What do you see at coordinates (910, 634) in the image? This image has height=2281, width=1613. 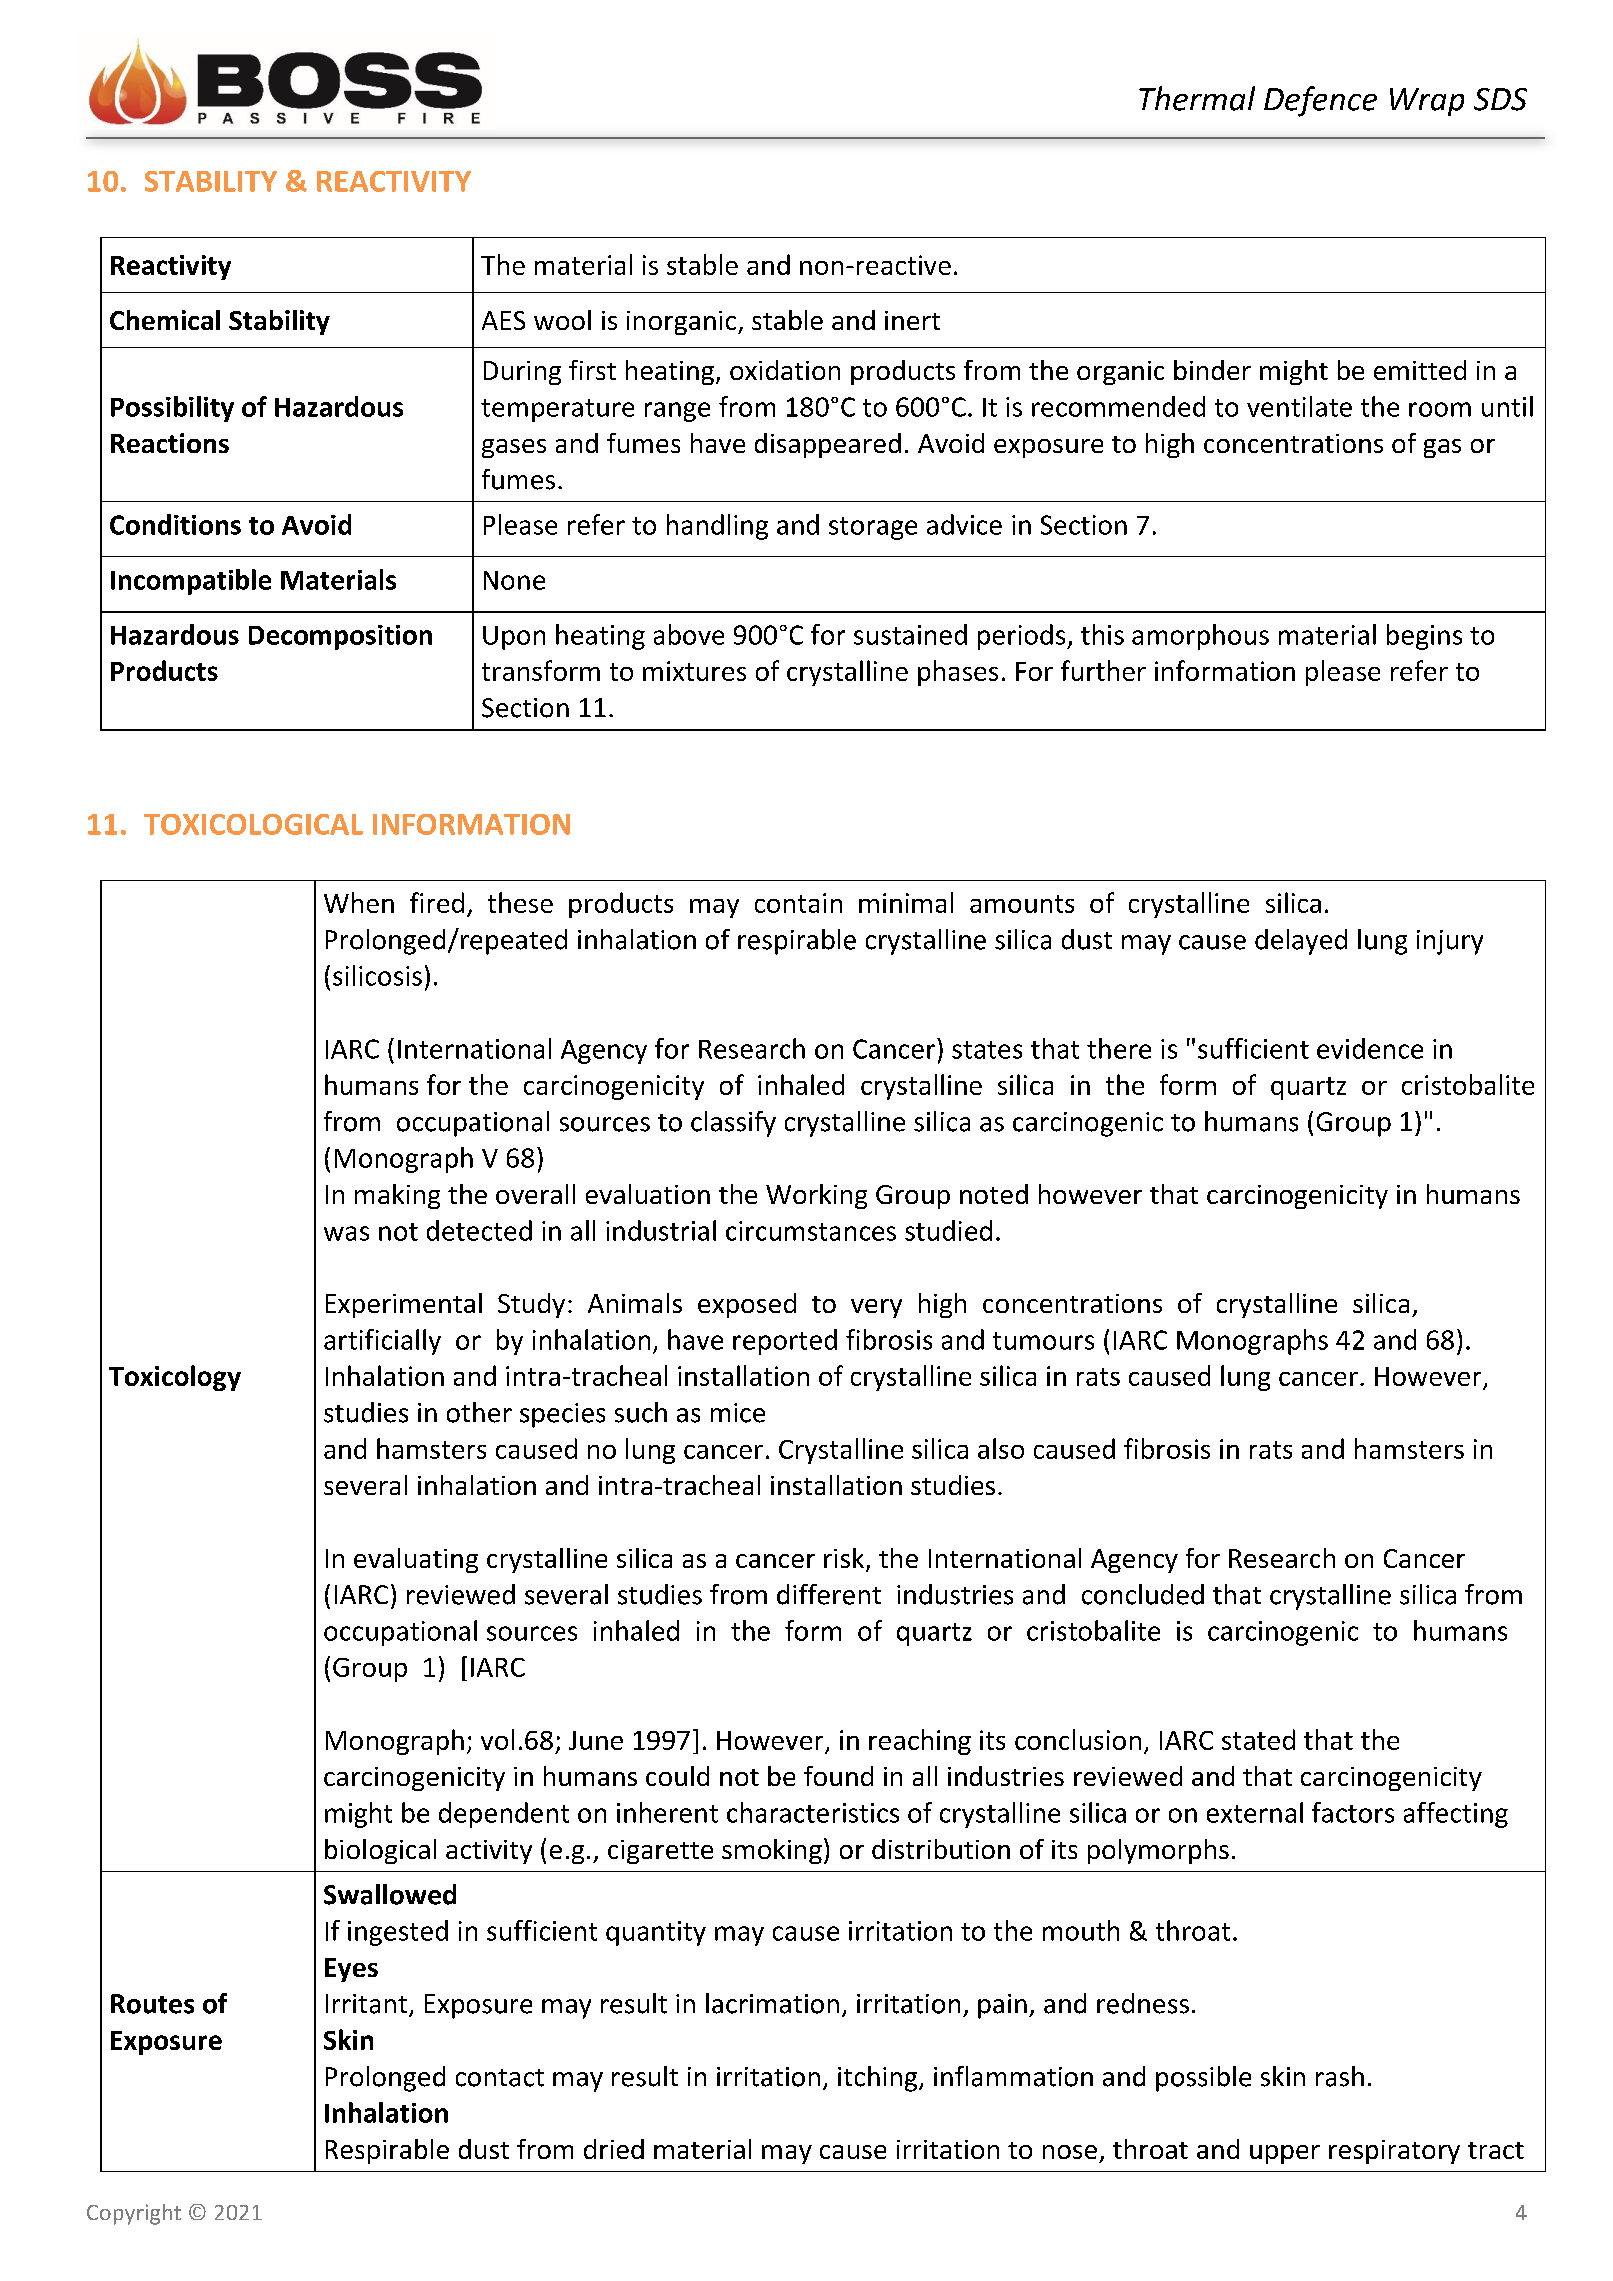 I see `sustained` at bounding box center [910, 634].
